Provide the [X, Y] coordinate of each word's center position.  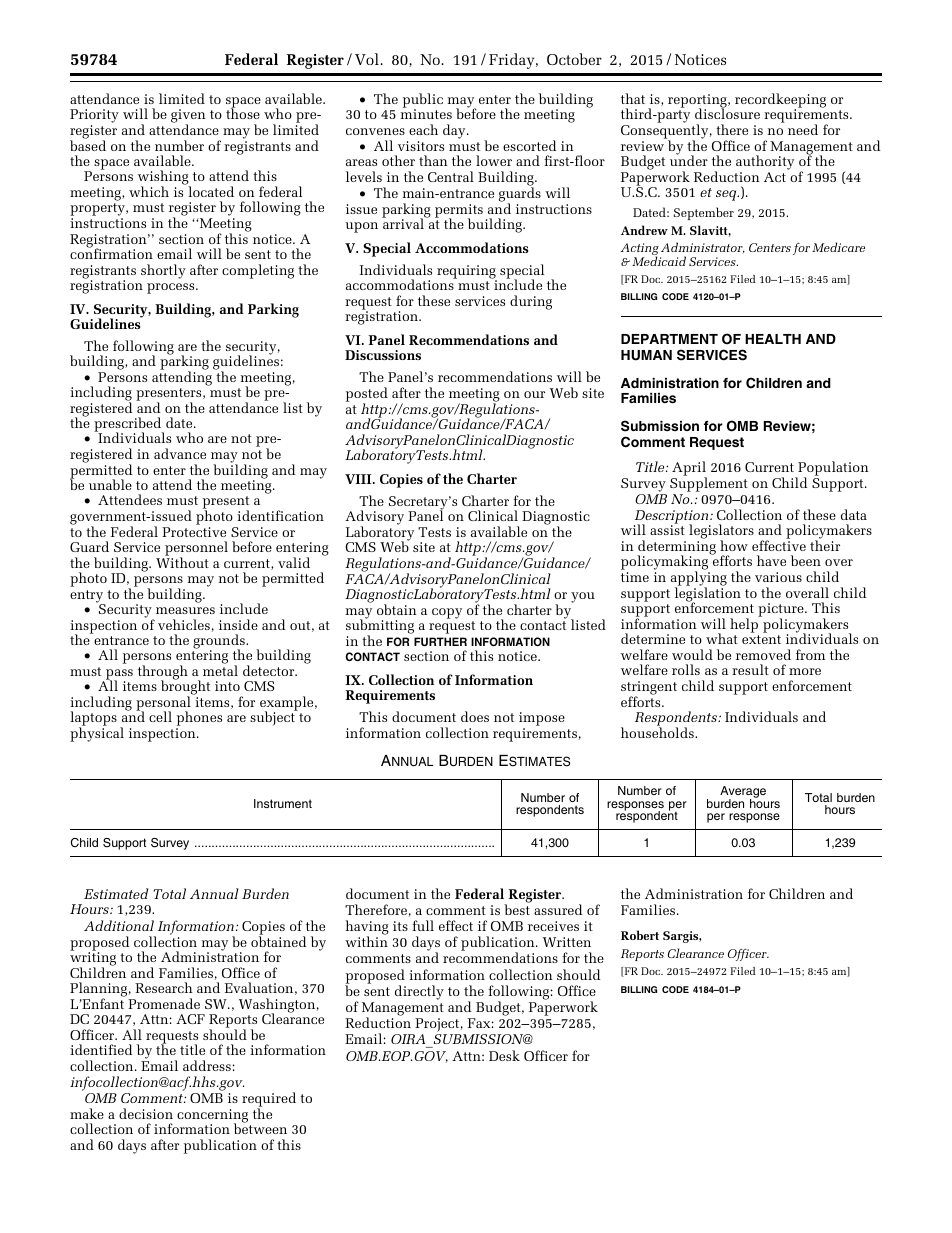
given [188, 117]
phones [199, 720]
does [475, 716]
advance [180, 453]
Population [832, 470]
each [423, 129]
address [207, 1065]
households [658, 732]
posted [367, 395]
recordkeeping [780, 101]
